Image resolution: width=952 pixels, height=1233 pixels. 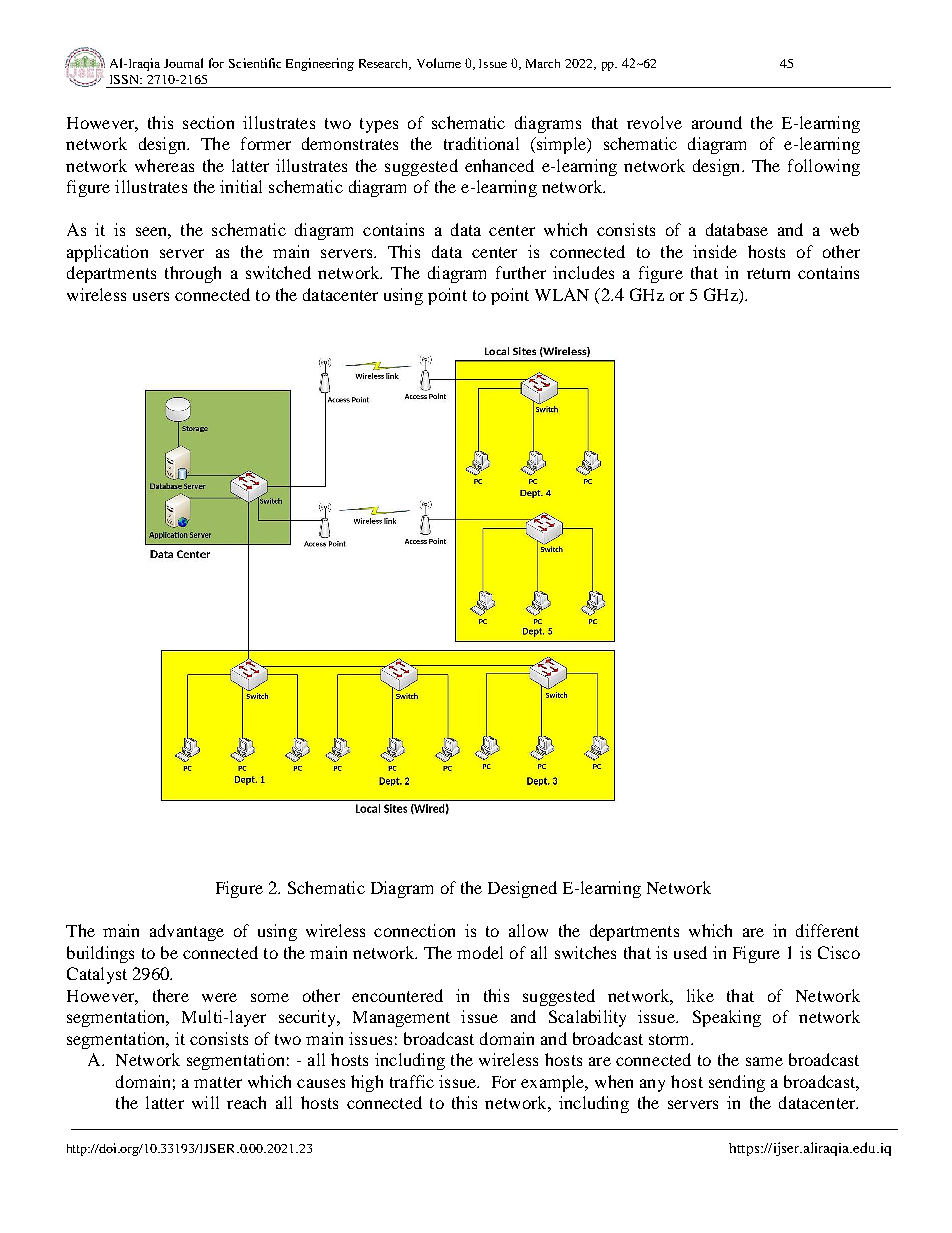 I want to click on Volume, so click(x=439, y=63).
